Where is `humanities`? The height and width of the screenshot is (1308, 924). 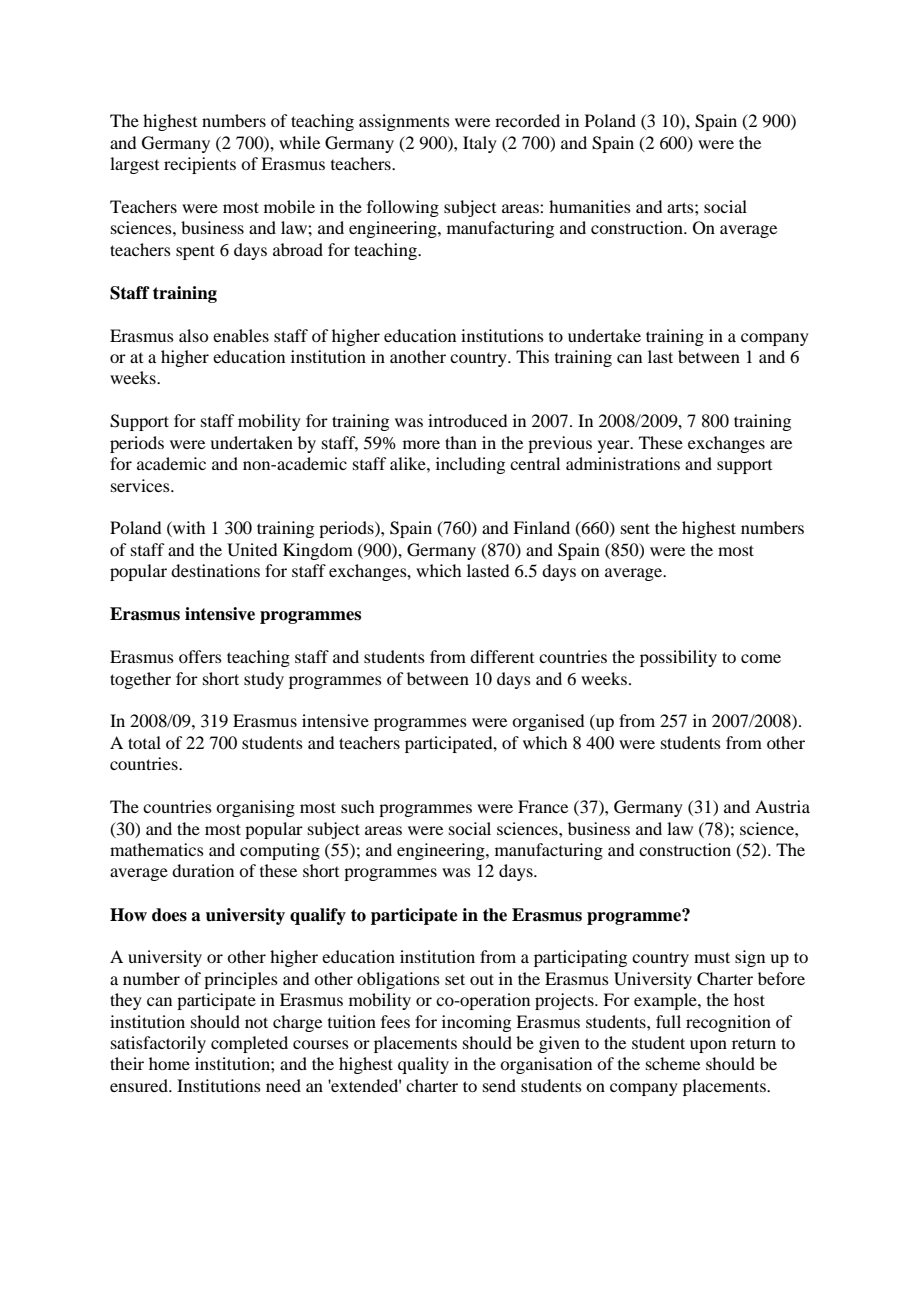 humanities is located at coordinates (590, 206).
